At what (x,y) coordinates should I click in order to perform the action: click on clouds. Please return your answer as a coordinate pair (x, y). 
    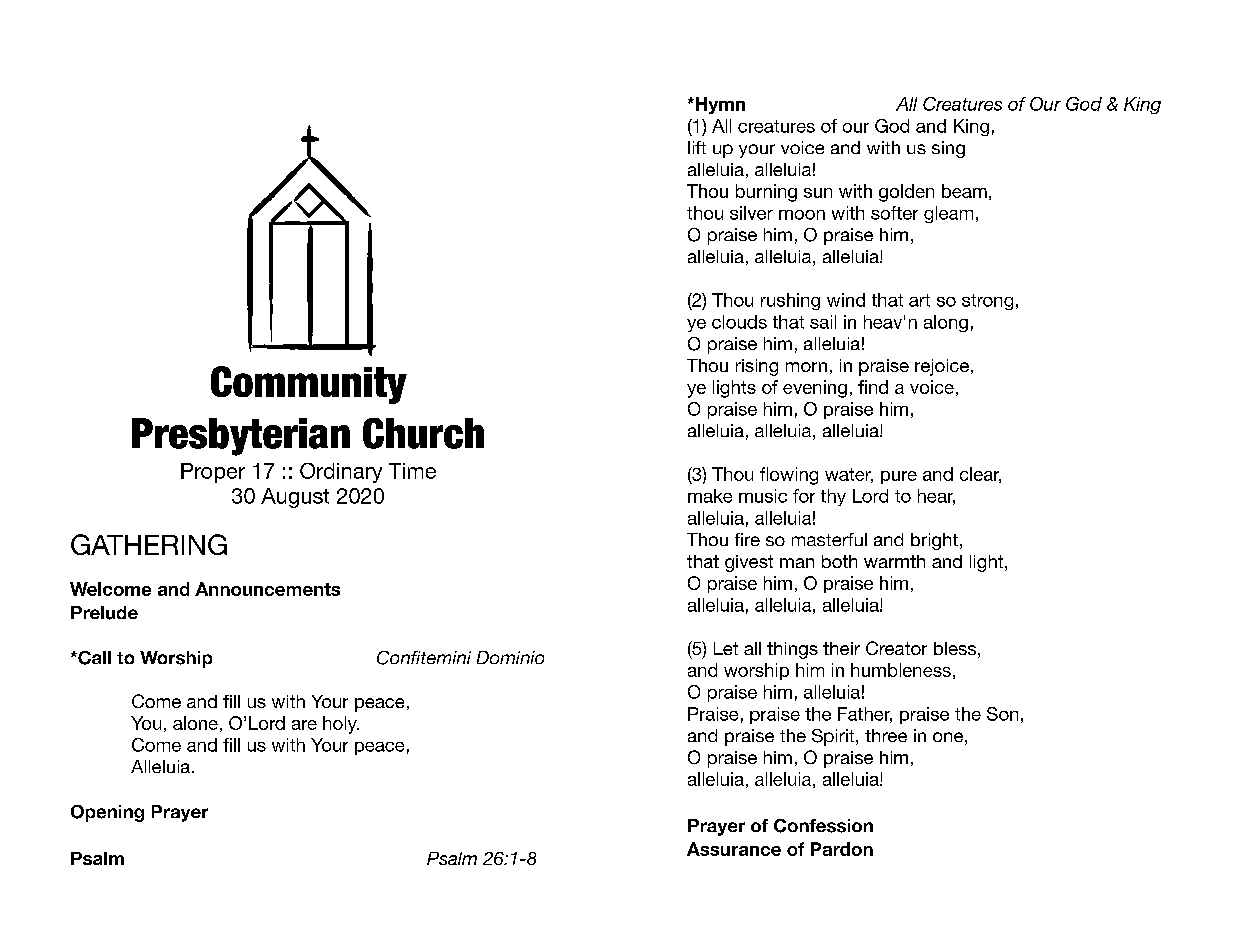
    Looking at the image, I should click on (739, 322).
